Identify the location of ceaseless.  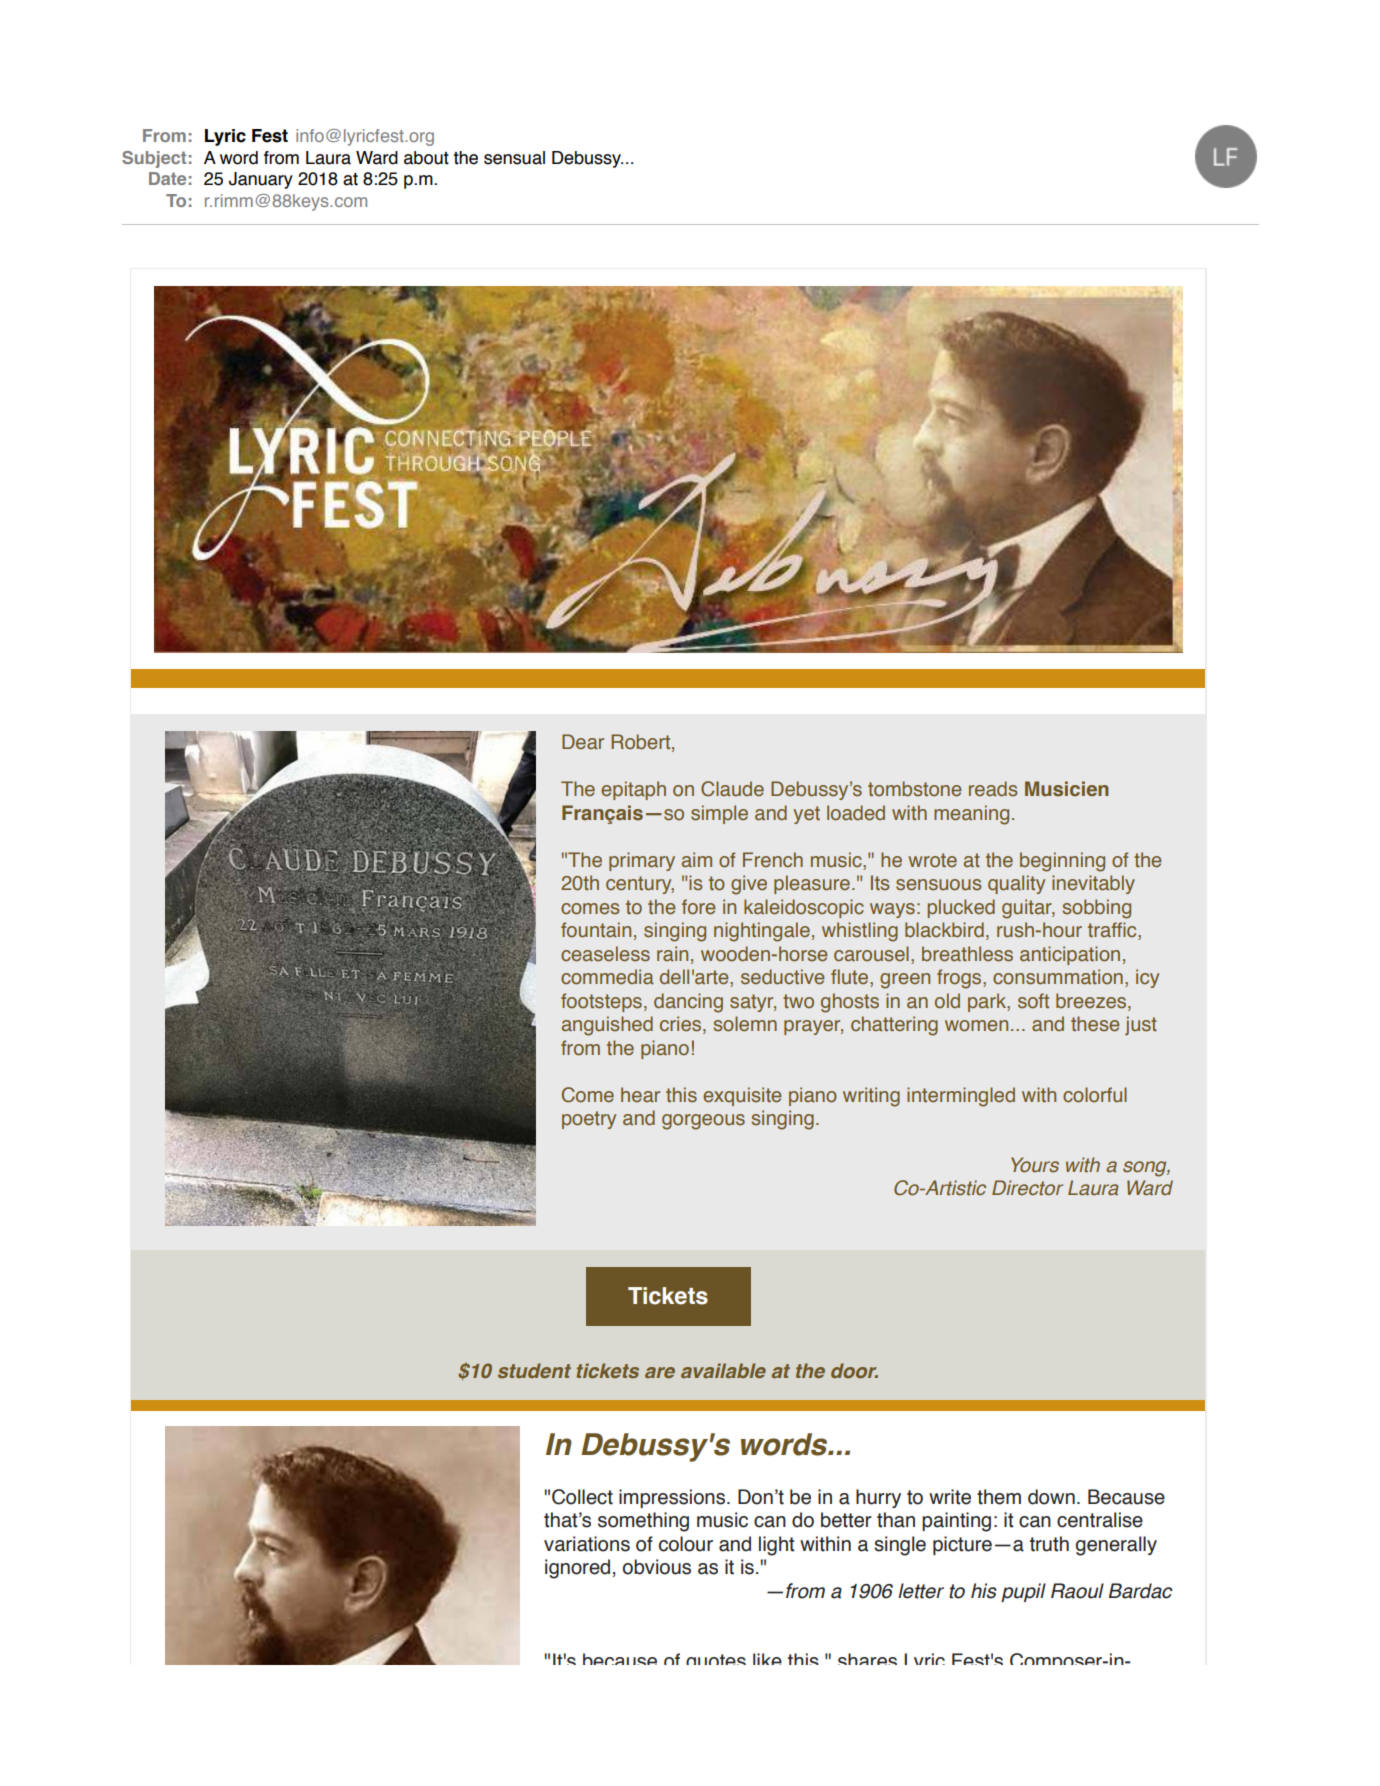
(605, 954).
